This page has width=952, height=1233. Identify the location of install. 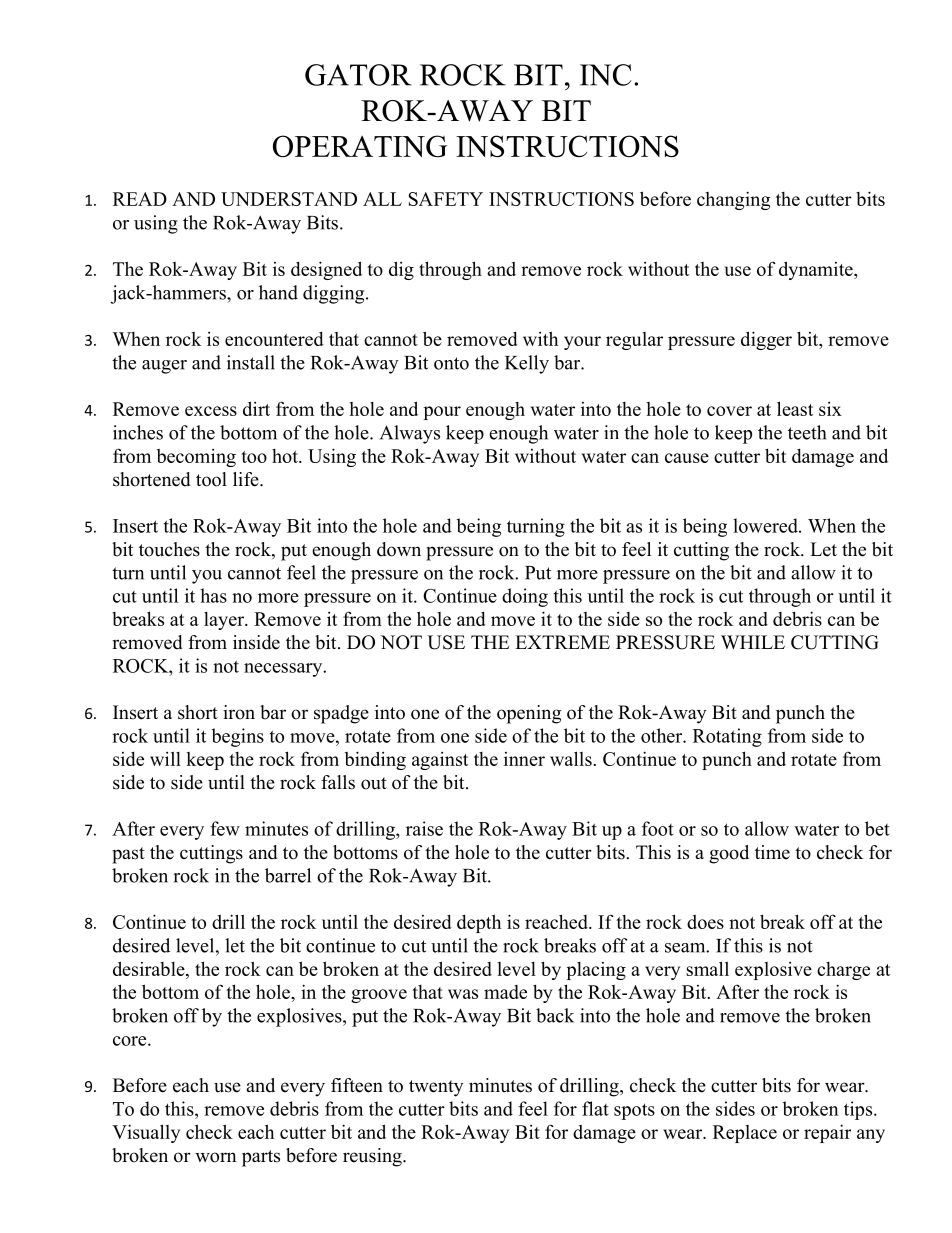
(251, 362).
